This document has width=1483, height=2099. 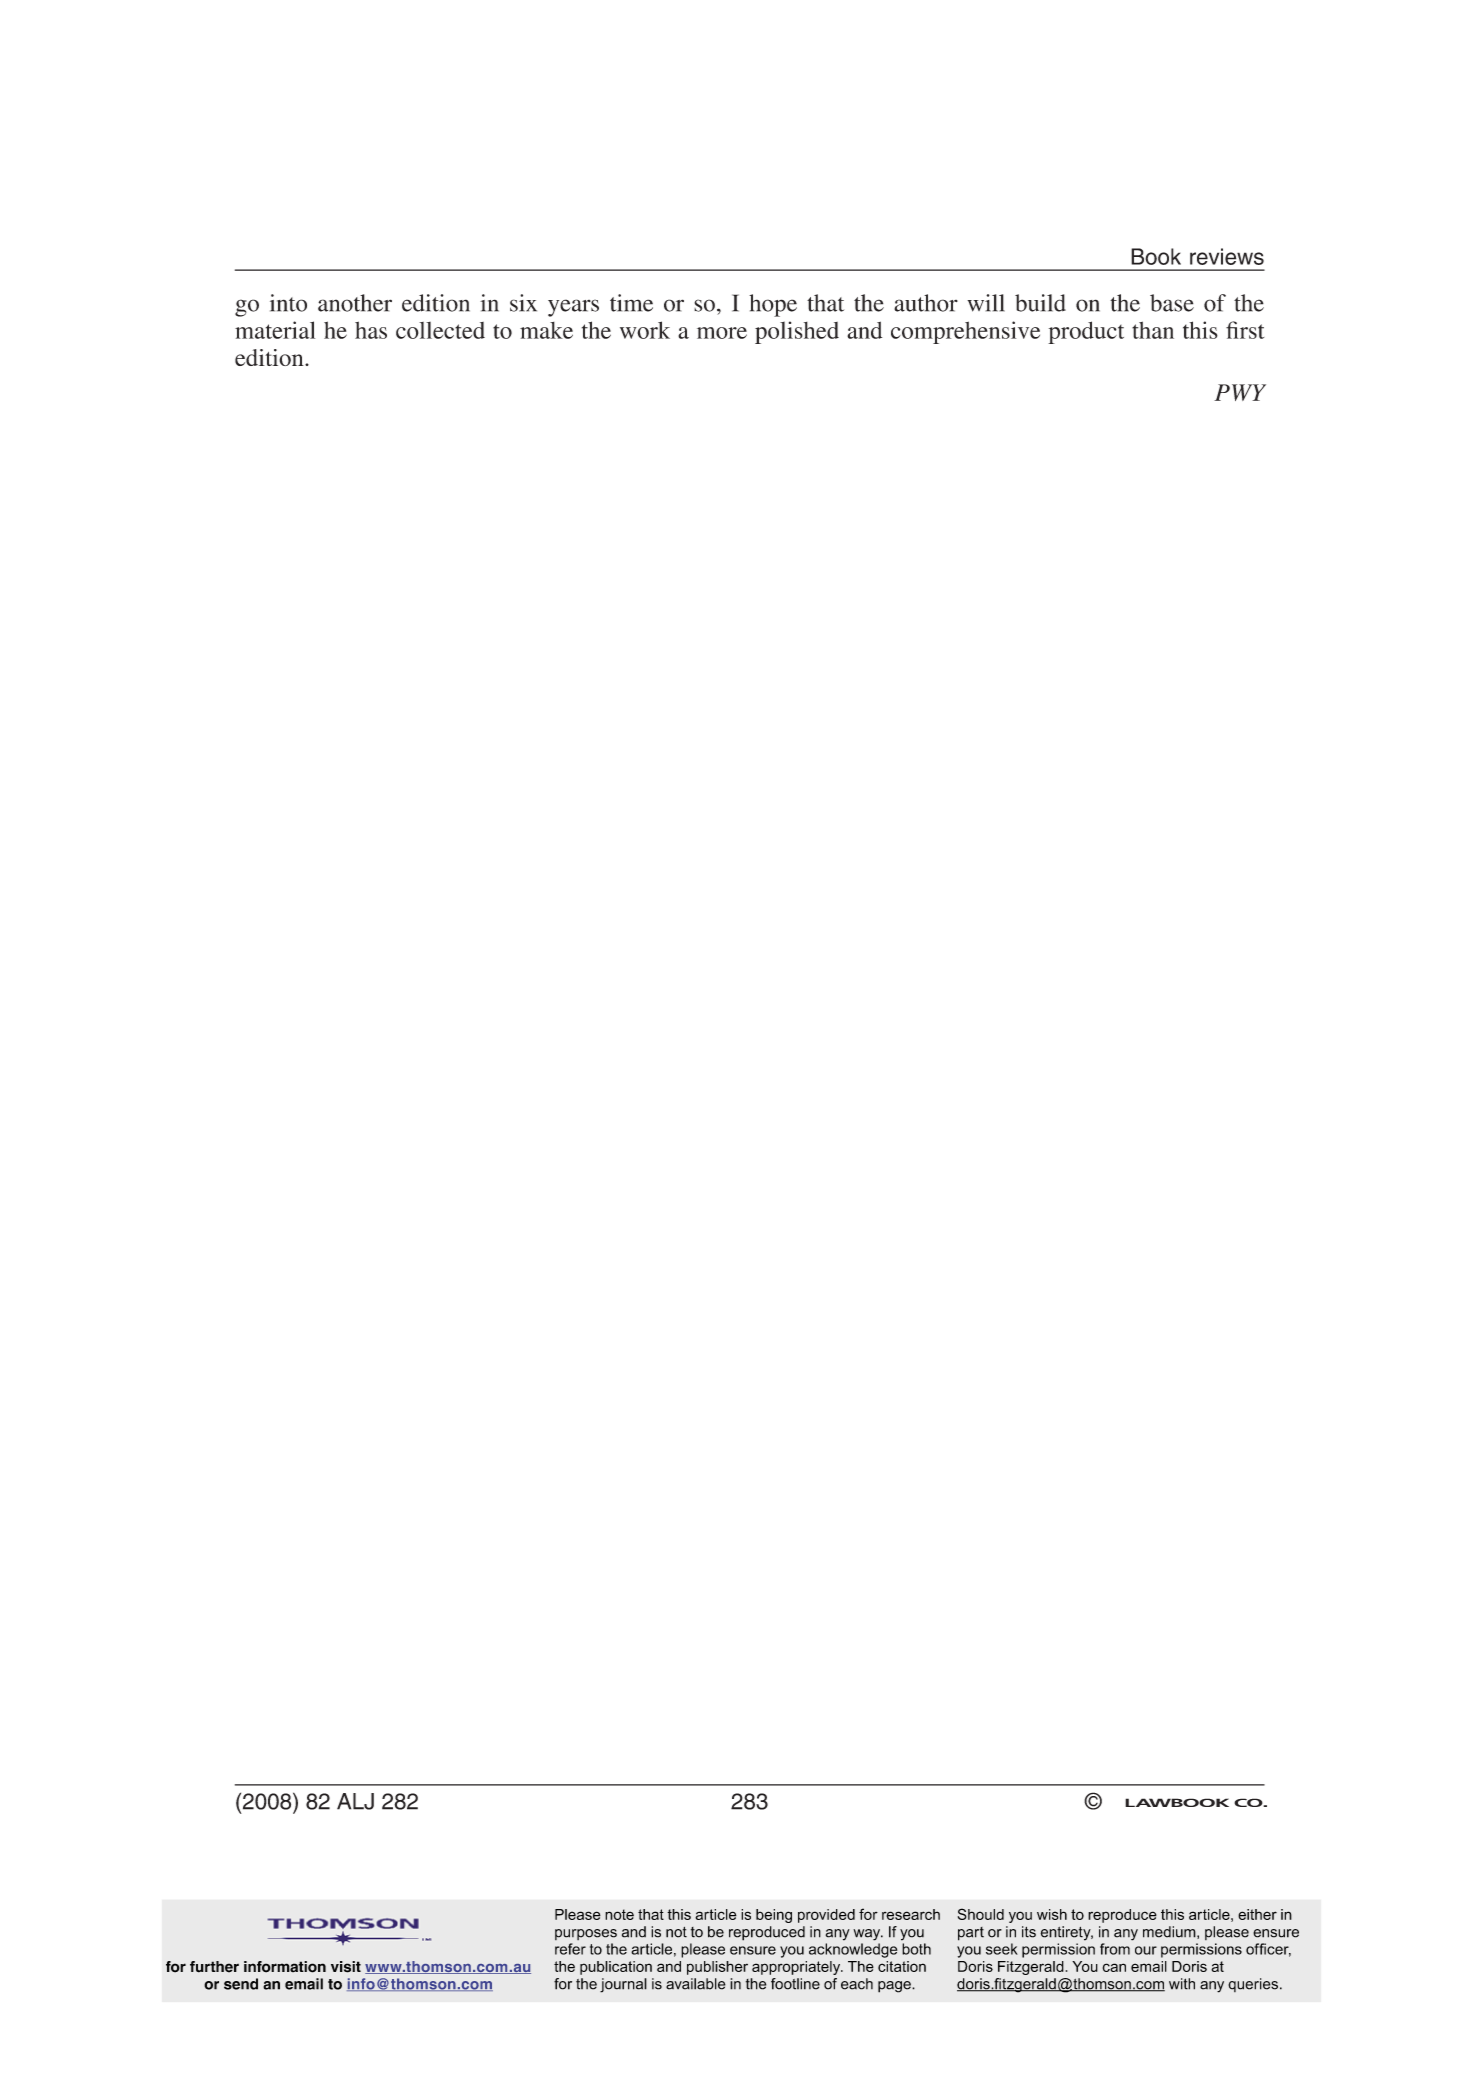 What do you see at coordinates (797, 332) in the document?
I see `polished` at bounding box center [797, 332].
